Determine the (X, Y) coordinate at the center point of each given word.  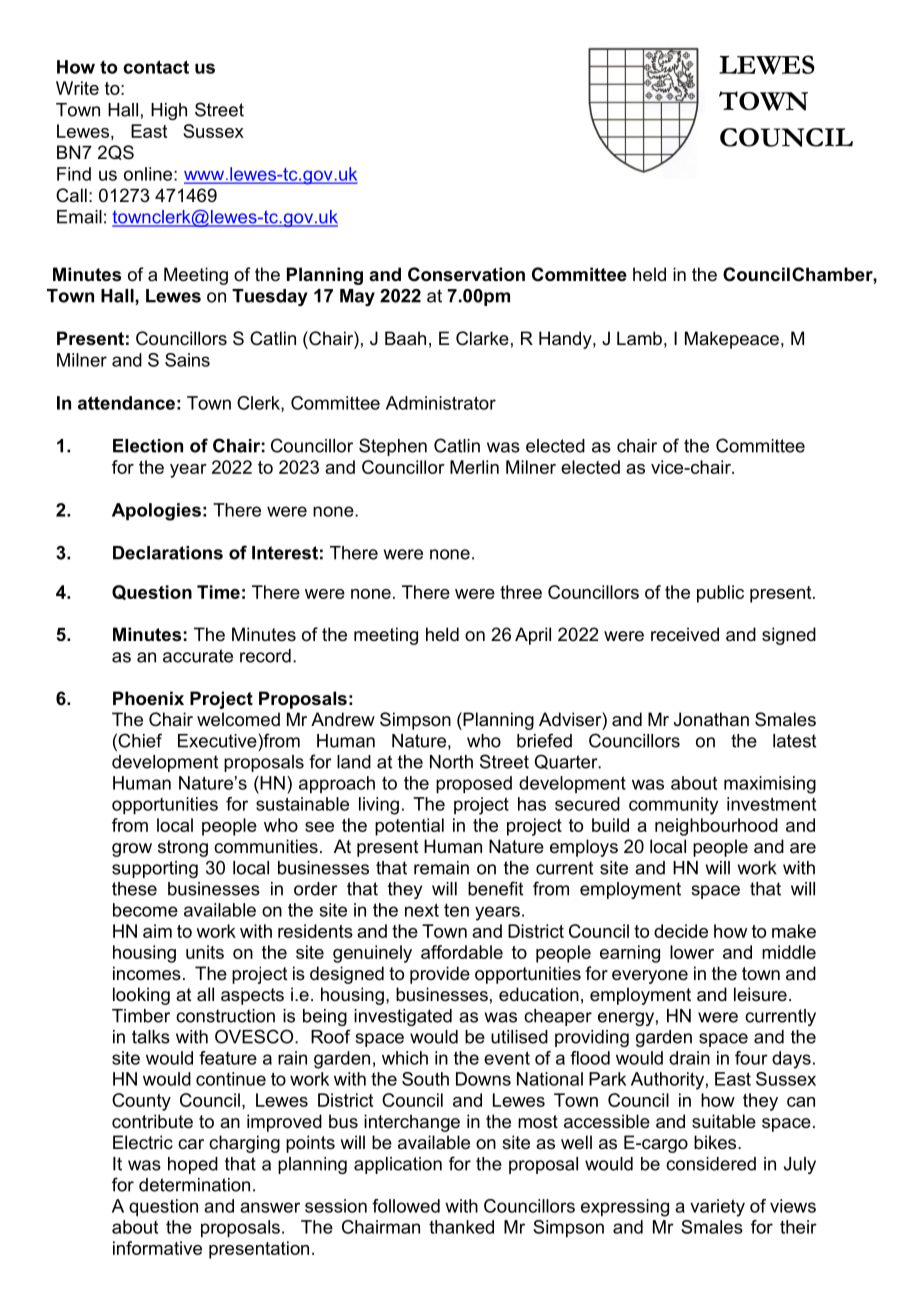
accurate (198, 656)
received (685, 634)
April (533, 636)
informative (157, 1248)
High (169, 111)
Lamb (639, 338)
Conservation (466, 274)
